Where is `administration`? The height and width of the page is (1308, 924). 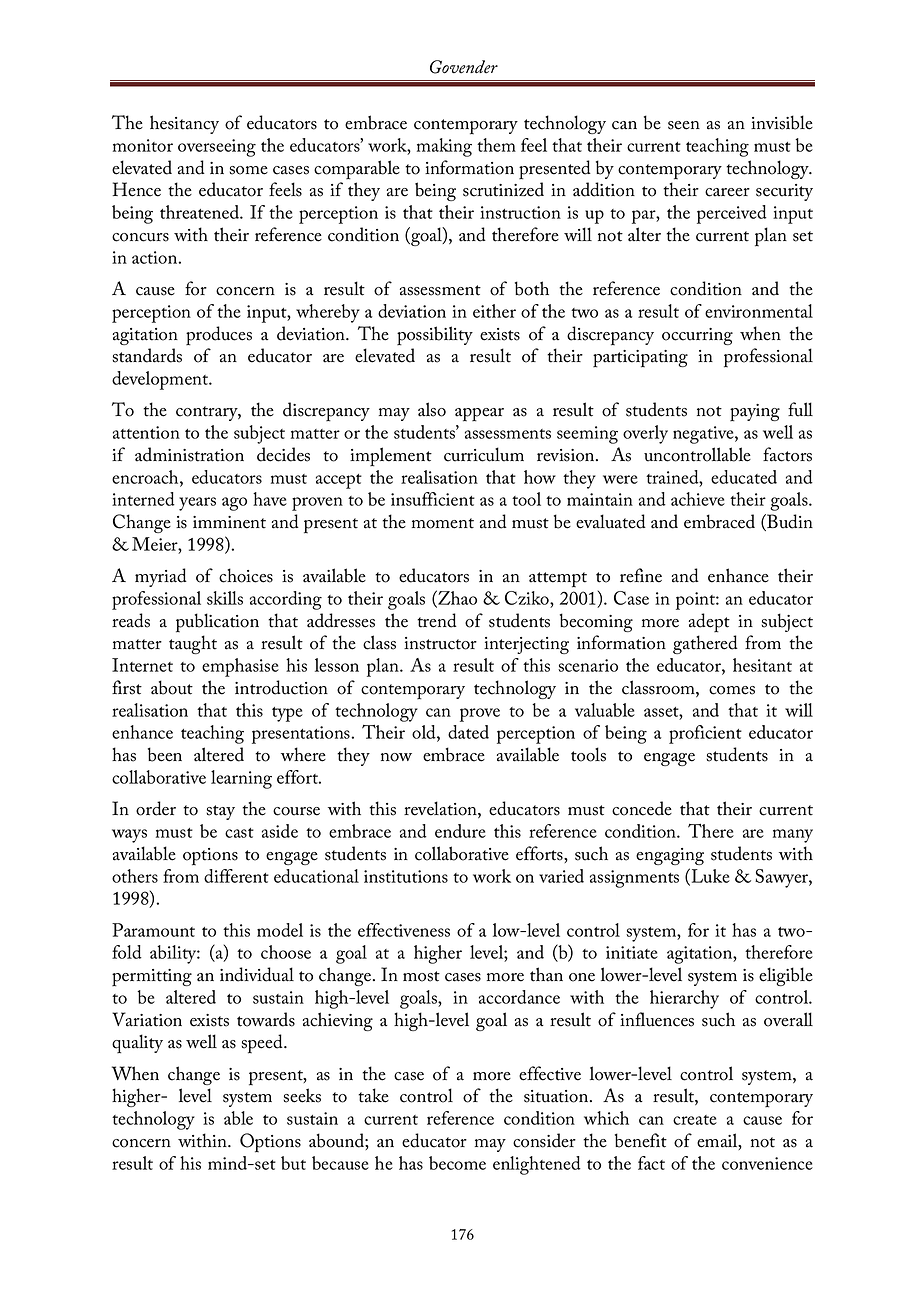 administration is located at coordinates (189, 454).
